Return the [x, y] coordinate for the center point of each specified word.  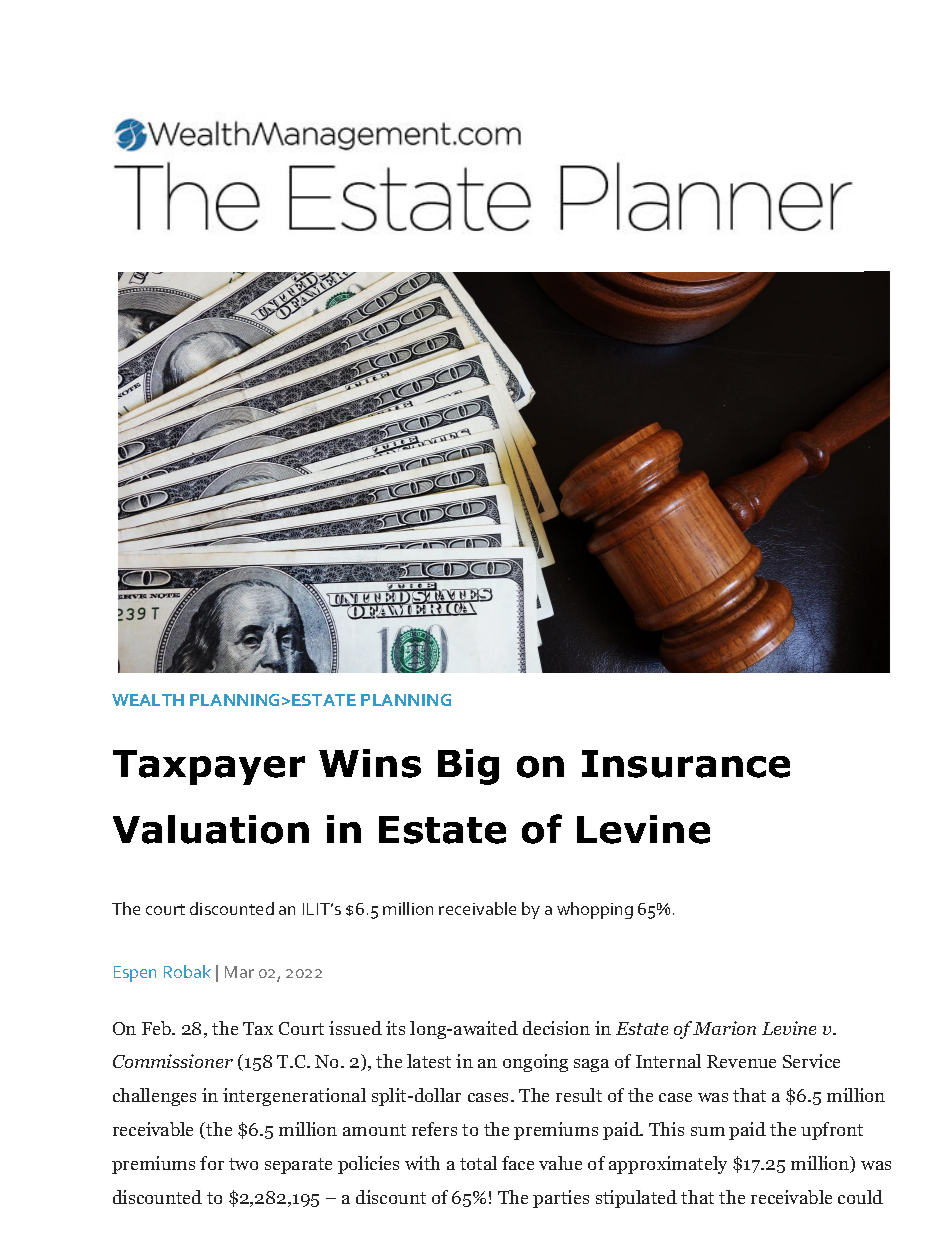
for [212, 1163]
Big [468, 767]
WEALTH [148, 700]
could [860, 1197]
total [478, 1163]
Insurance [686, 764]
